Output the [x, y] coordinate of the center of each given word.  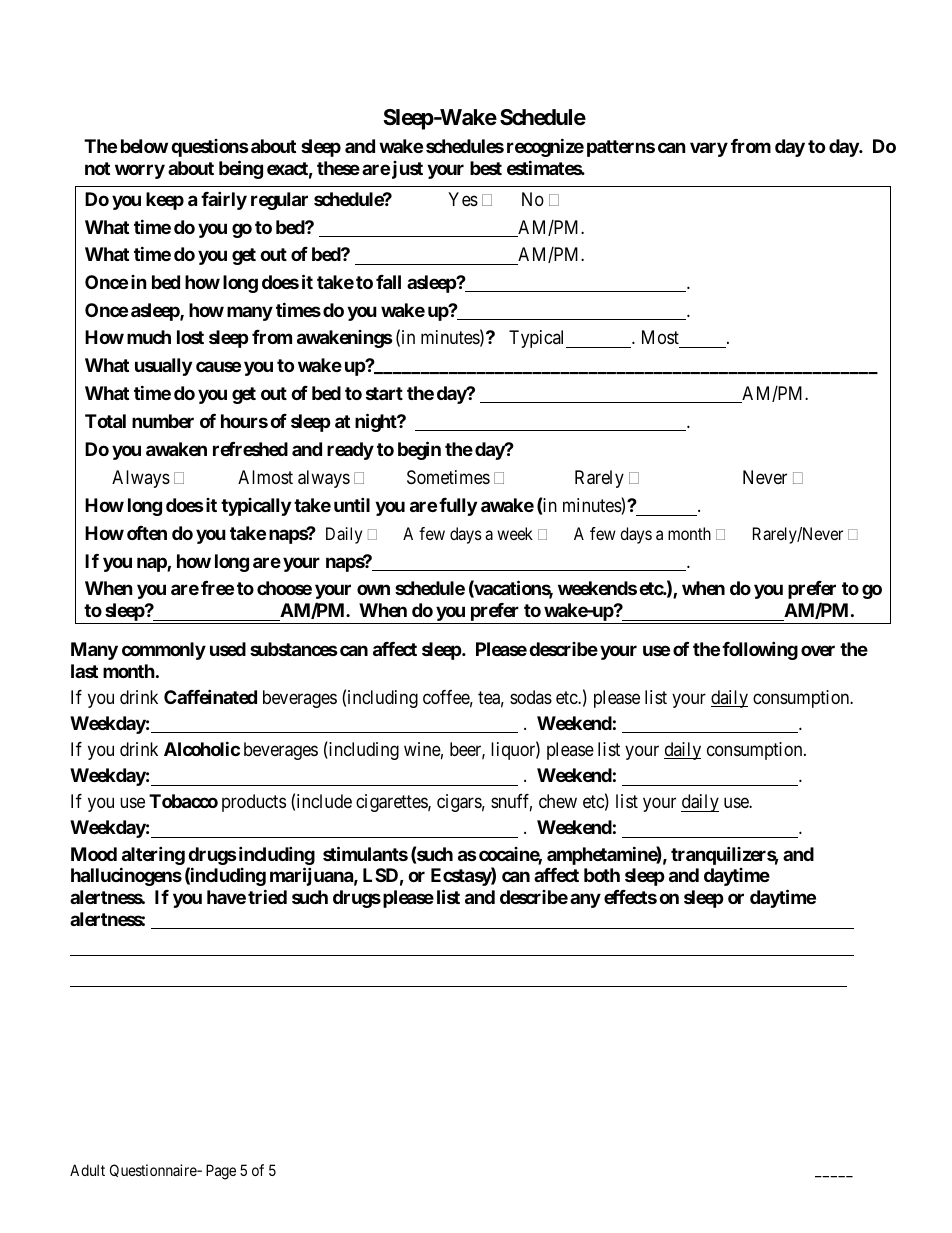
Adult [87, 1170]
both [602, 875]
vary [709, 149]
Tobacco [183, 801]
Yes [463, 199]
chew [558, 801]
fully [458, 507]
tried [267, 896]
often [147, 533]
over [818, 650]
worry [140, 171]
